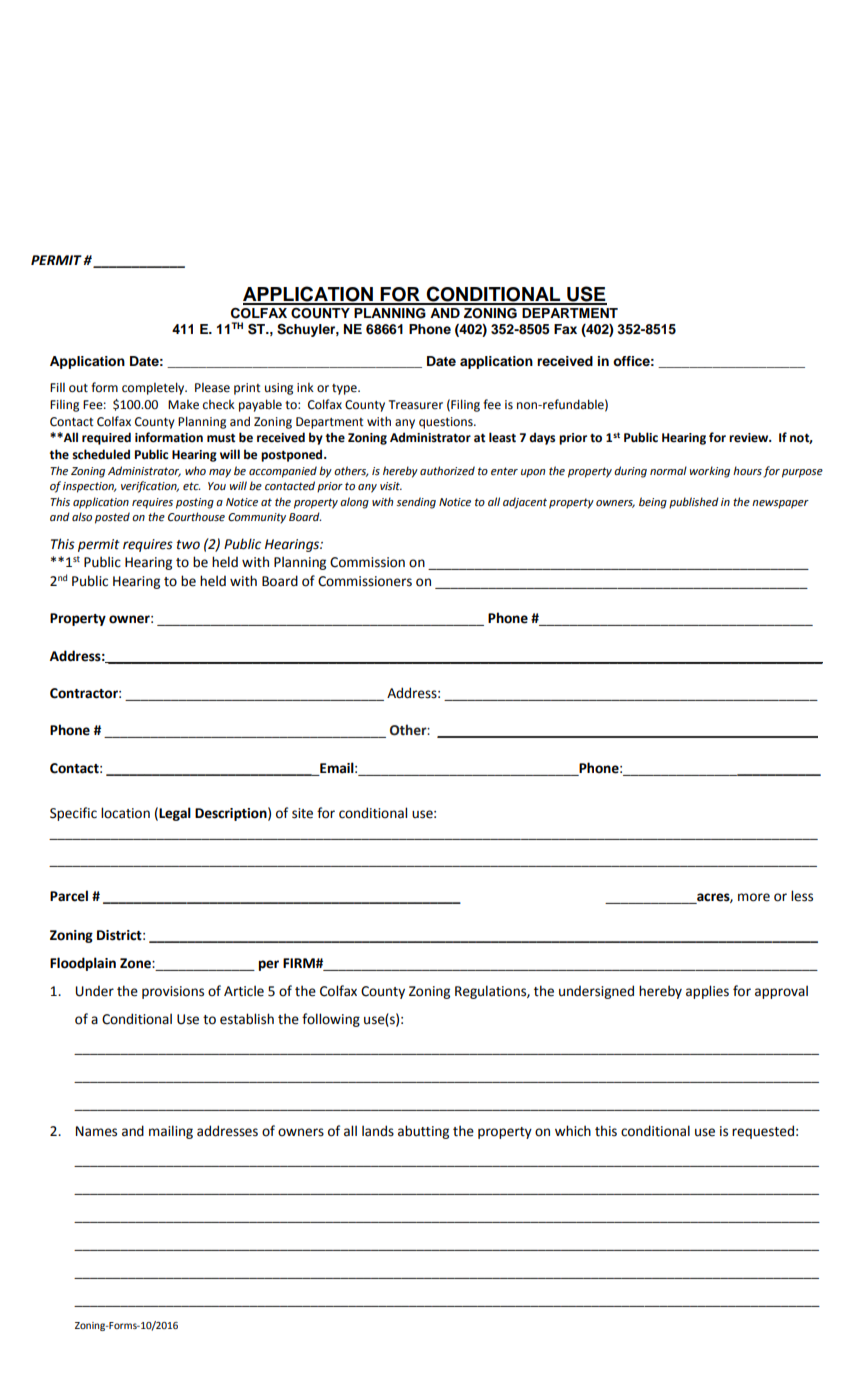 The height and width of the document is (1400, 849). Describe the element at coordinates (69, 896) in the document. I see `Parcel` at that location.
